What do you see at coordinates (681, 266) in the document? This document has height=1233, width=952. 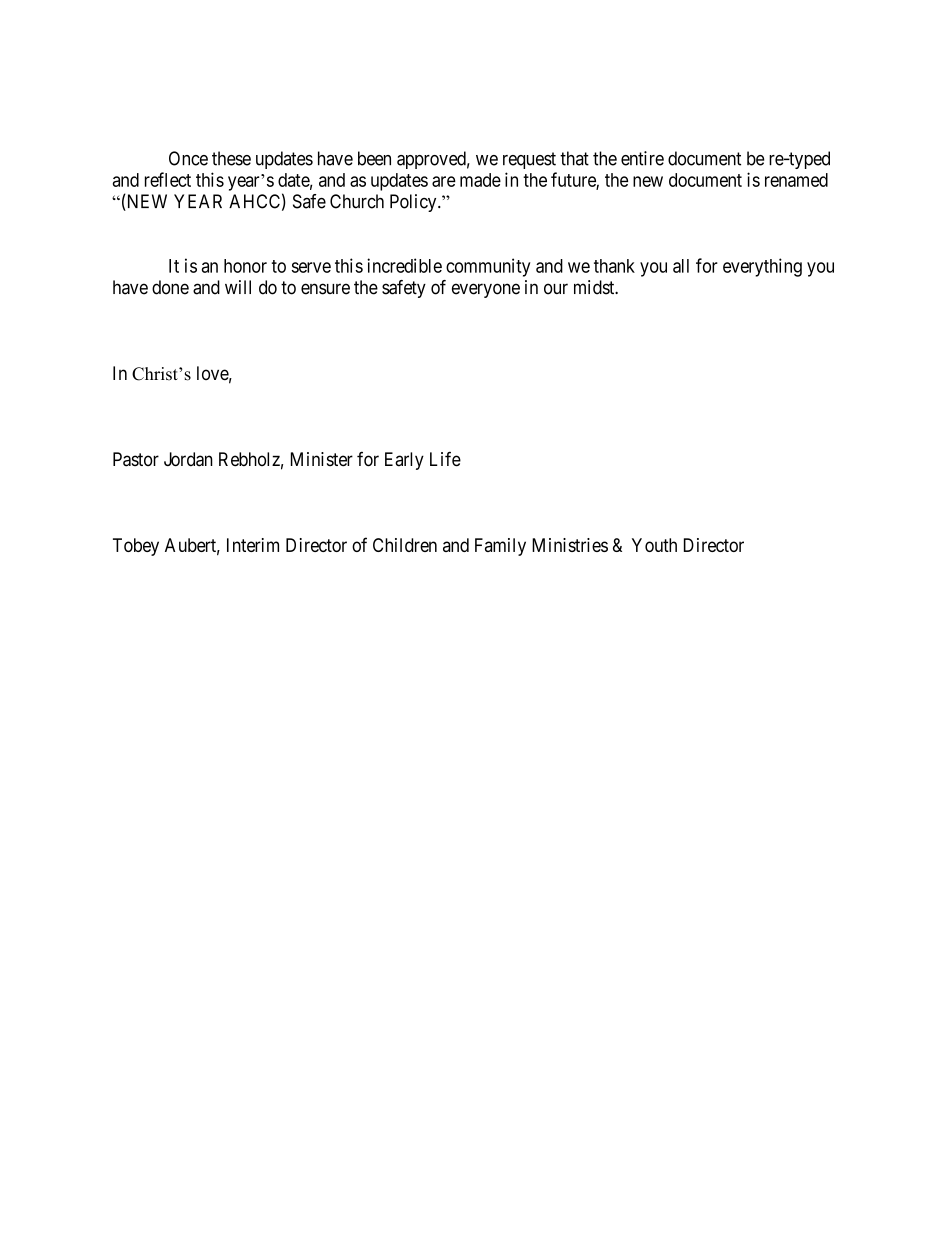 I see `all` at bounding box center [681, 266].
